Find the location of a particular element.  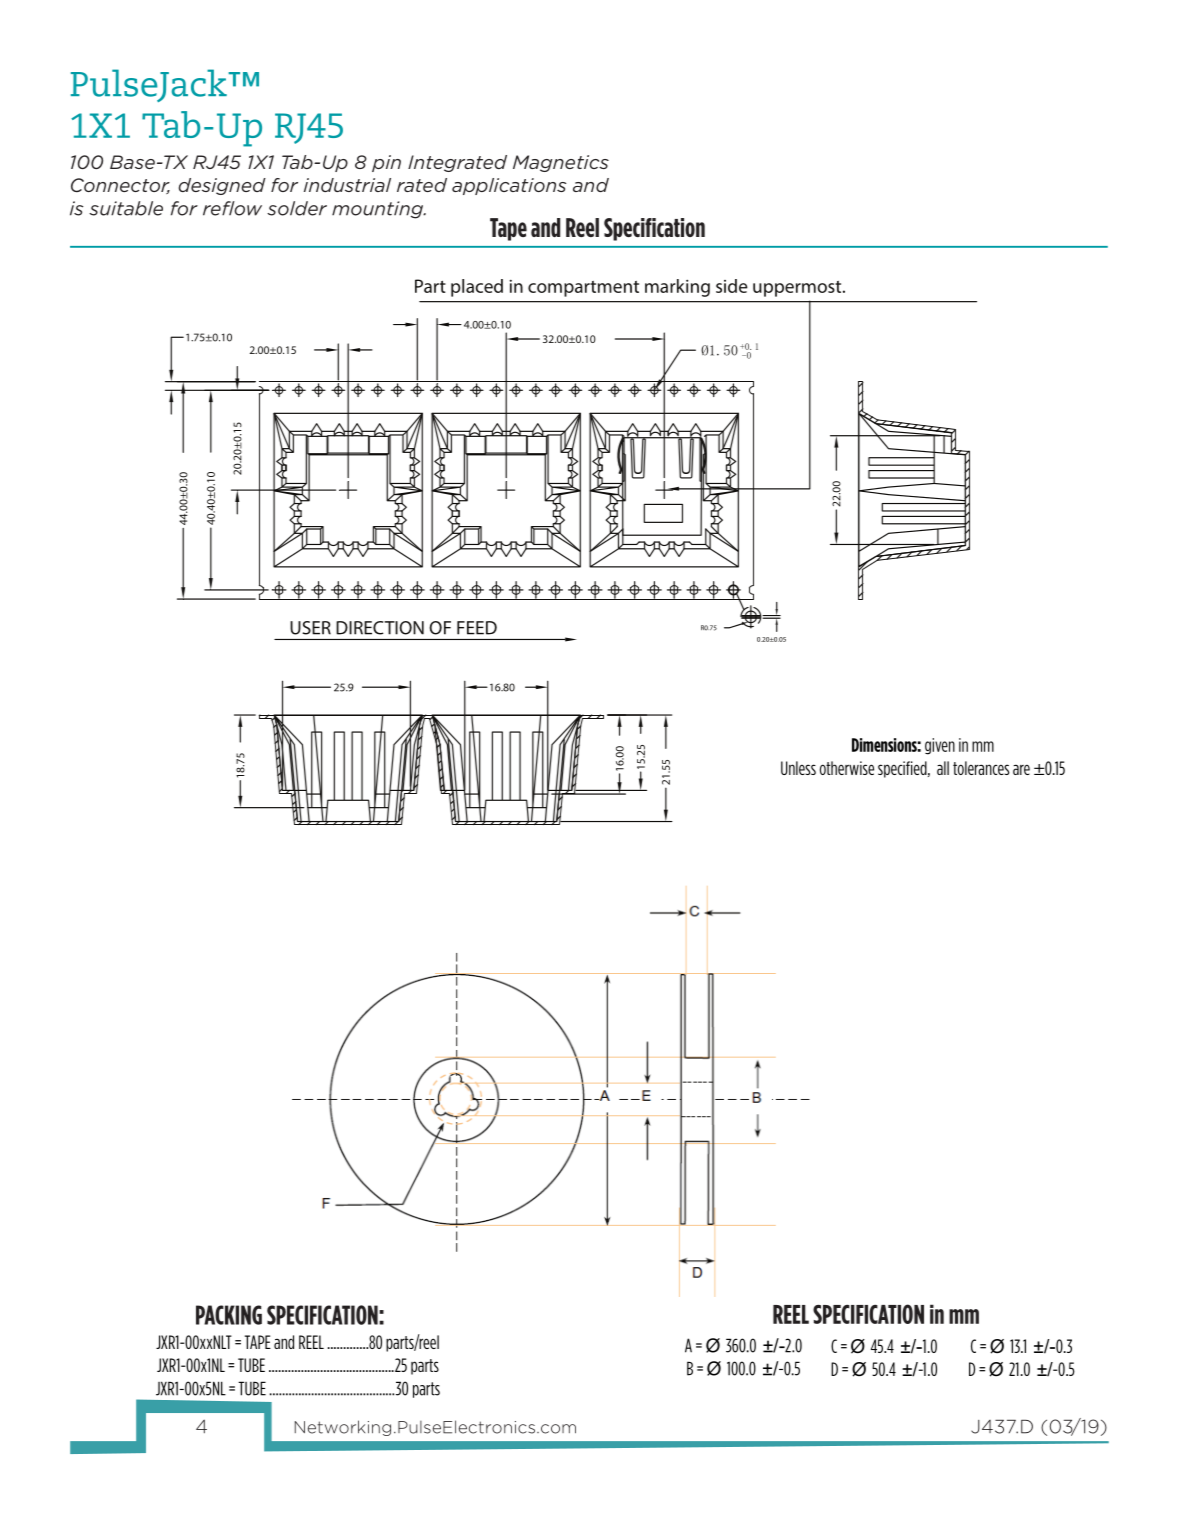

otherwise is located at coordinates (847, 768).
